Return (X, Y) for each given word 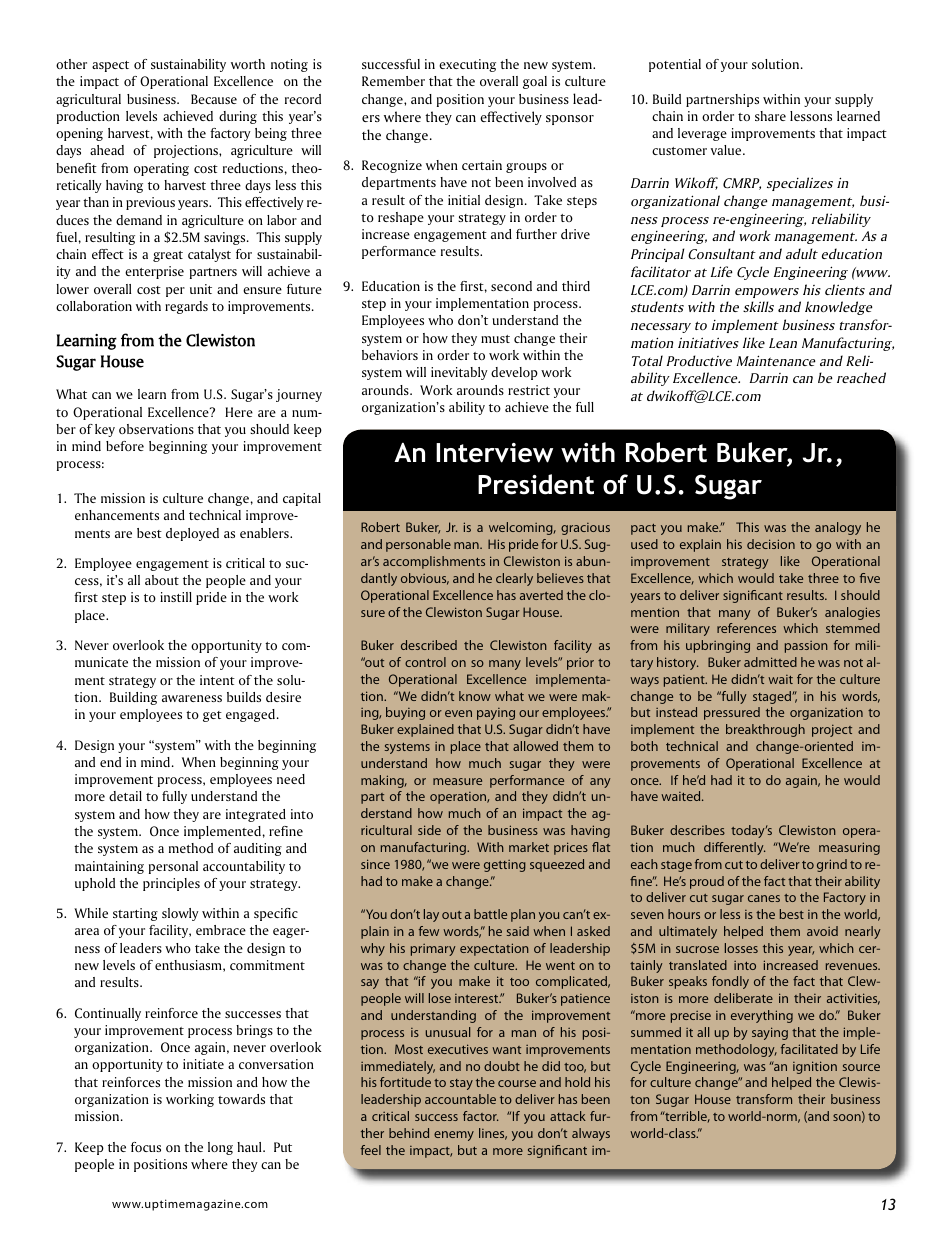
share (770, 116)
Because (214, 99)
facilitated (809, 1049)
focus (146, 1147)
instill (176, 597)
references (746, 628)
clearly (514, 579)
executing (467, 65)
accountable (460, 1099)
